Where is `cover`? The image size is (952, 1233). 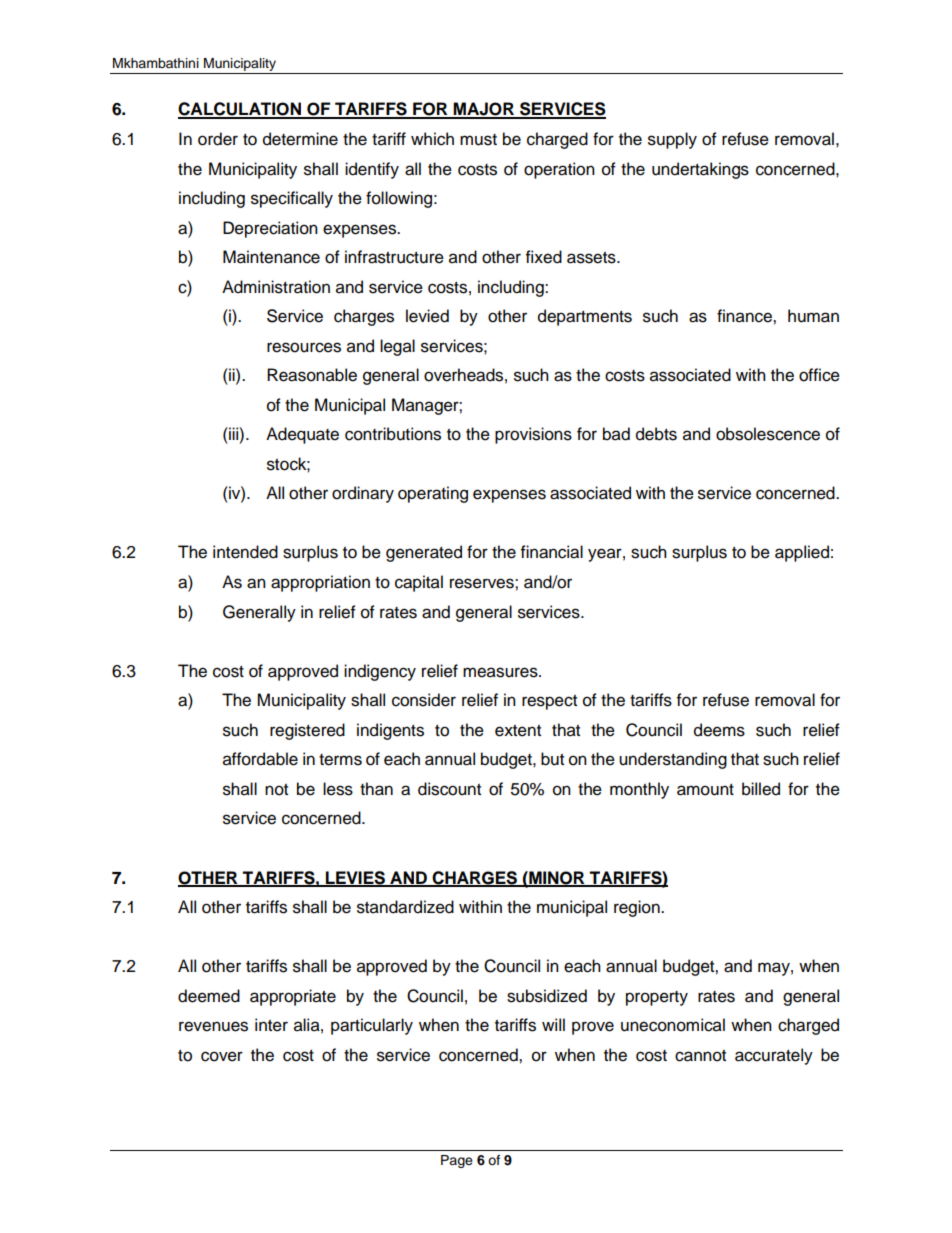
cover is located at coordinates (222, 1056).
